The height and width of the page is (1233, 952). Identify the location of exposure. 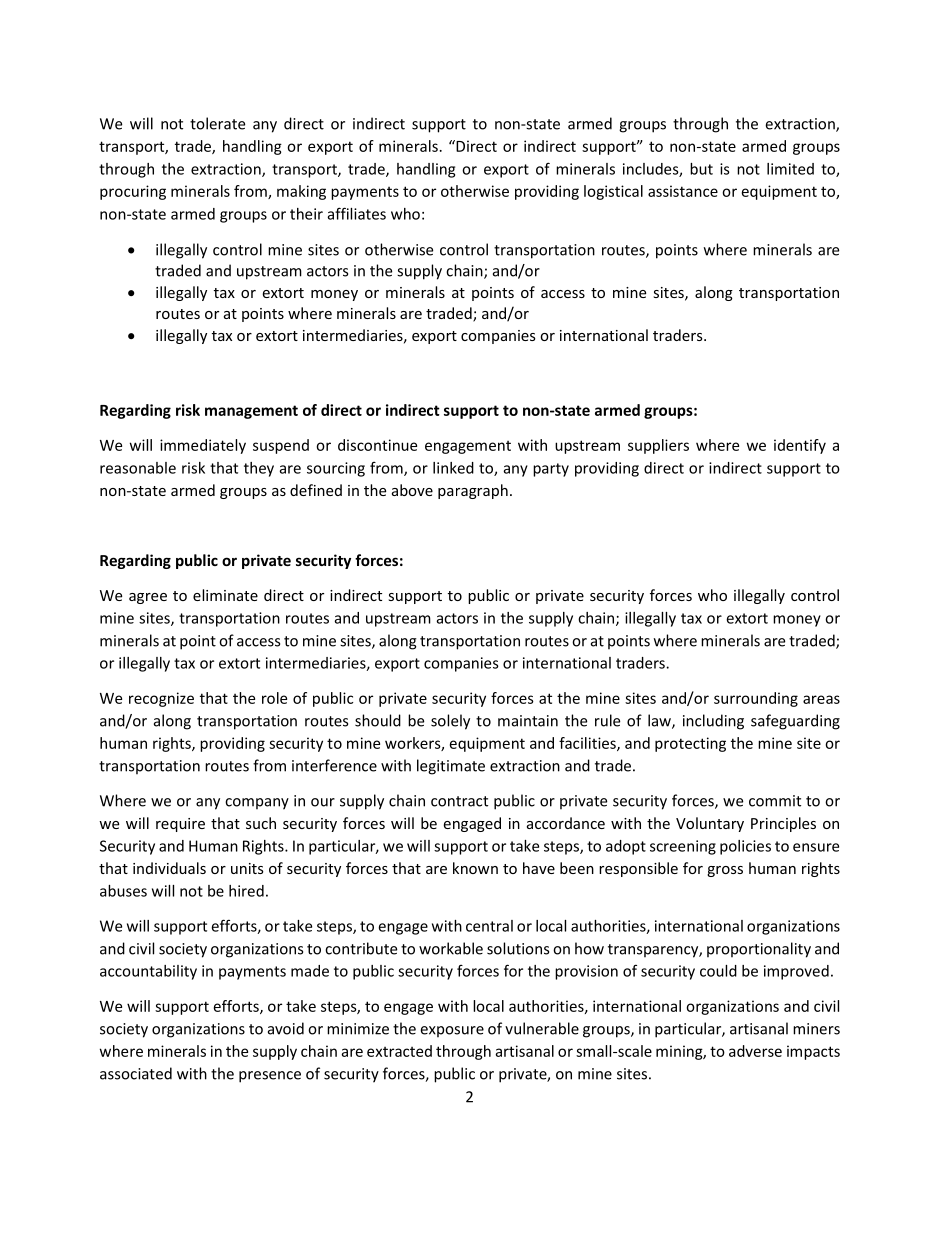
(452, 1032).
